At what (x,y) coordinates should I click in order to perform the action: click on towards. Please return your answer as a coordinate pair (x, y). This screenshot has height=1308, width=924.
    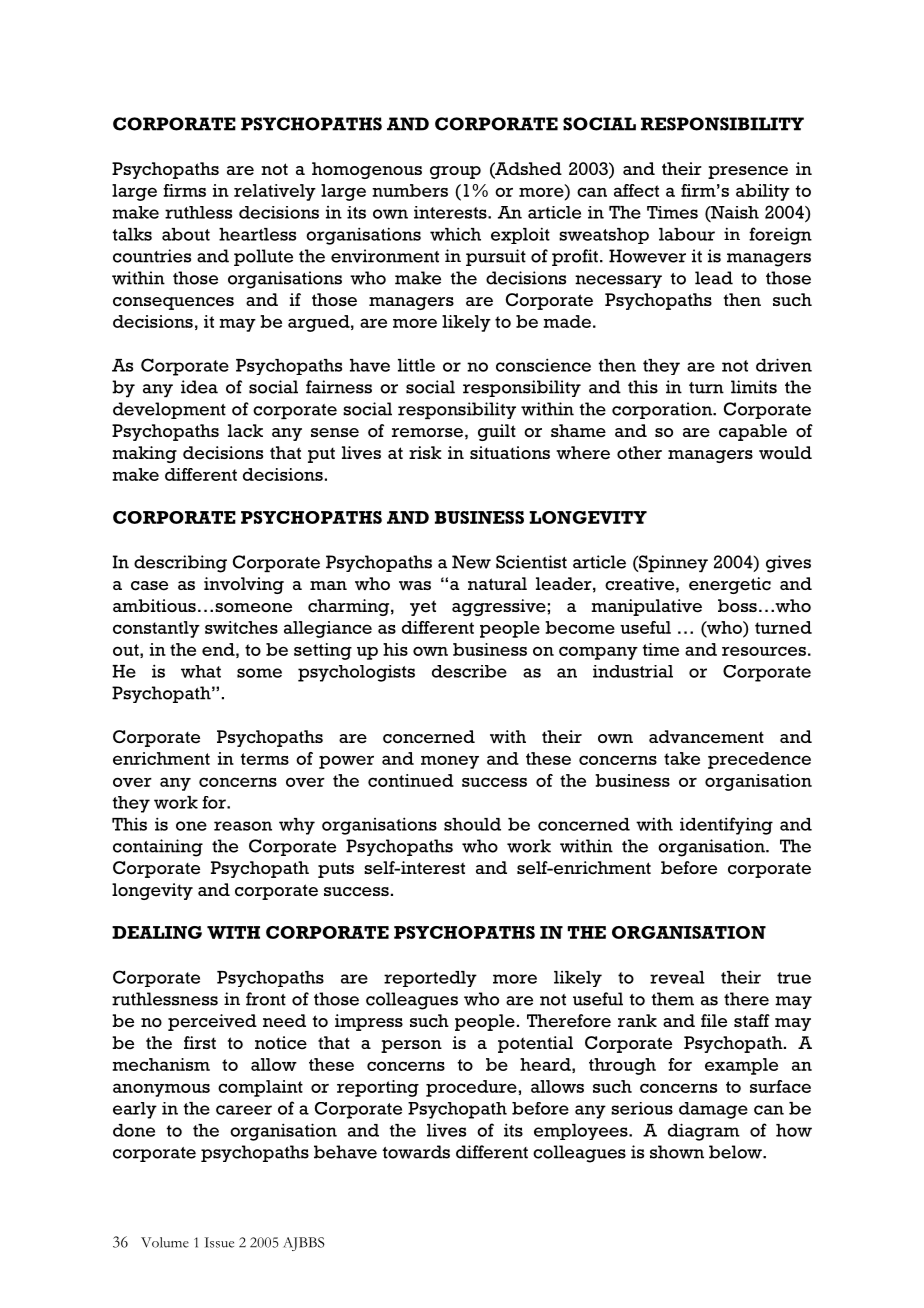
    Looking at the image, I should click on (416, 1152).
